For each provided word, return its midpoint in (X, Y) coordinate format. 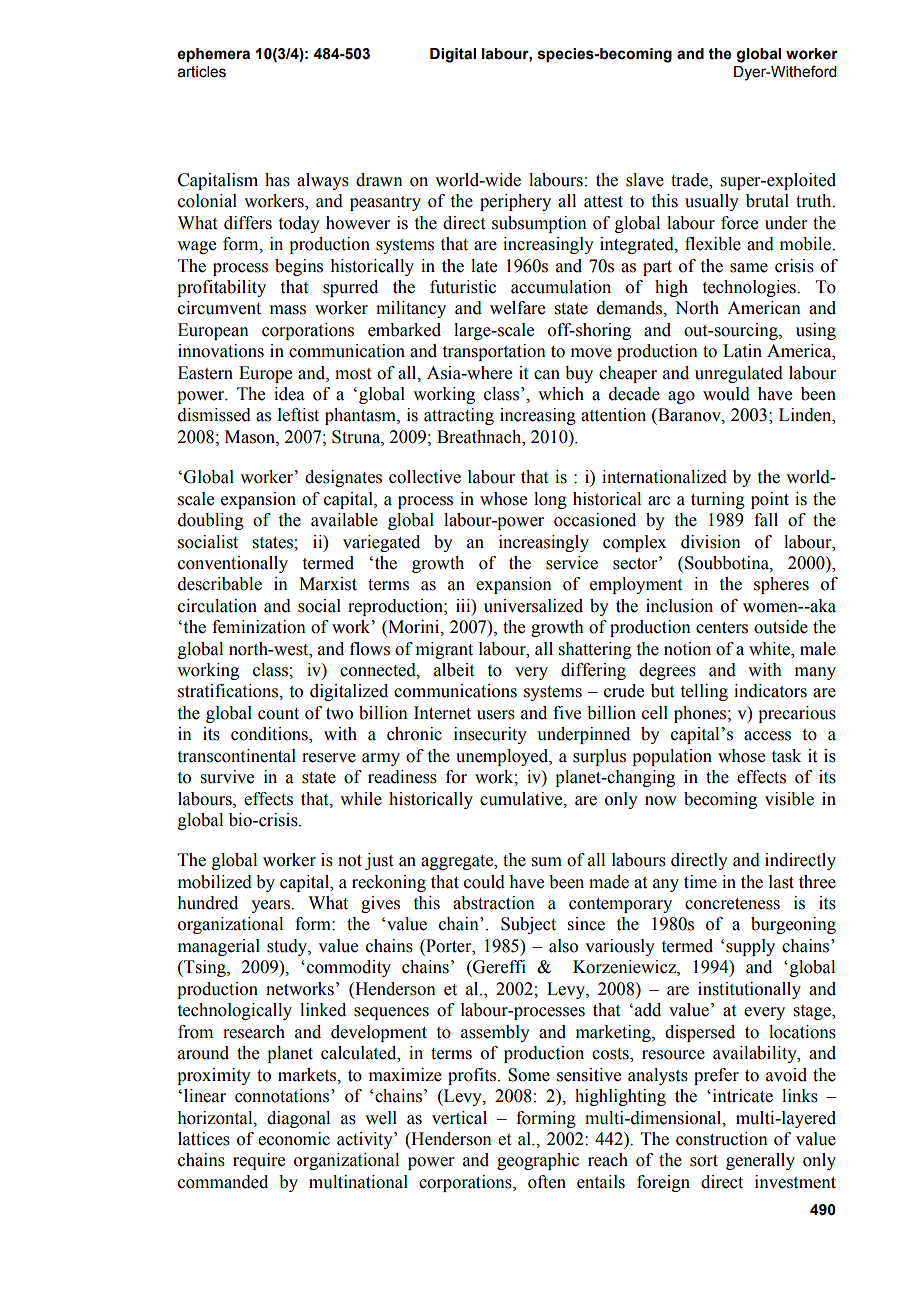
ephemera (213, 55)
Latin (742, 351)
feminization (259, 627)
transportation (494, 352)
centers (722, 628)
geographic (538, 1161)
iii (464, 605)
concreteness (732, 904)
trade (690, 181)
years (271, 906)
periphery (515, 202)
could (484, 882)
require (259, 1161)
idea (289, 394)
